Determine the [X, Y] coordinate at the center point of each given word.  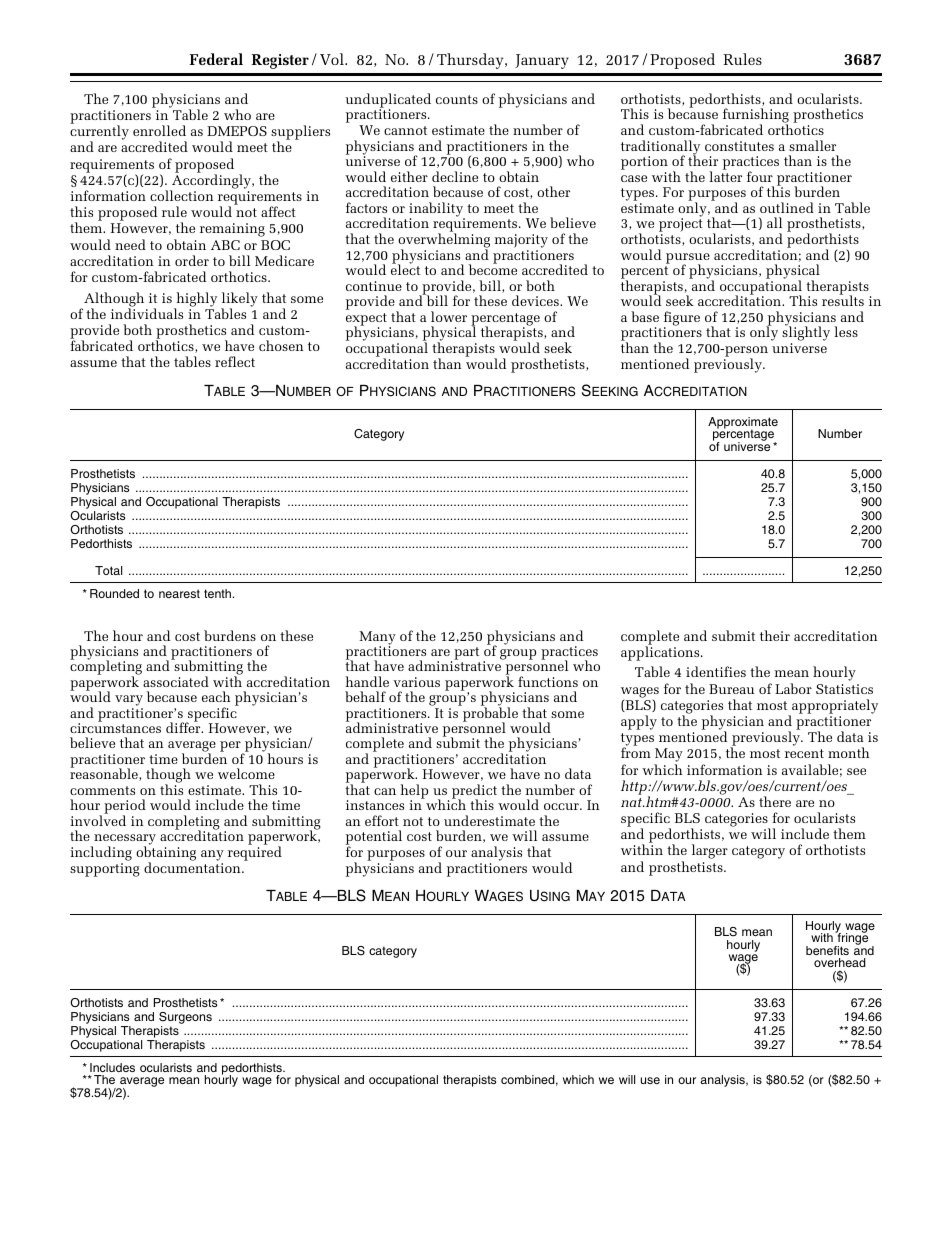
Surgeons [185, 1018]
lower [449, 316]
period [125, 808]
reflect [235, 361]
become [493, 269]
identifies [716, 671]
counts [457, 99]
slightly [806, 334]
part [466, 653]
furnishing [756, 117]
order [192, 260]
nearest [179, 593]
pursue [688, 259]
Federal [216, 59]
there [775, 801]
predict [474, 792]
